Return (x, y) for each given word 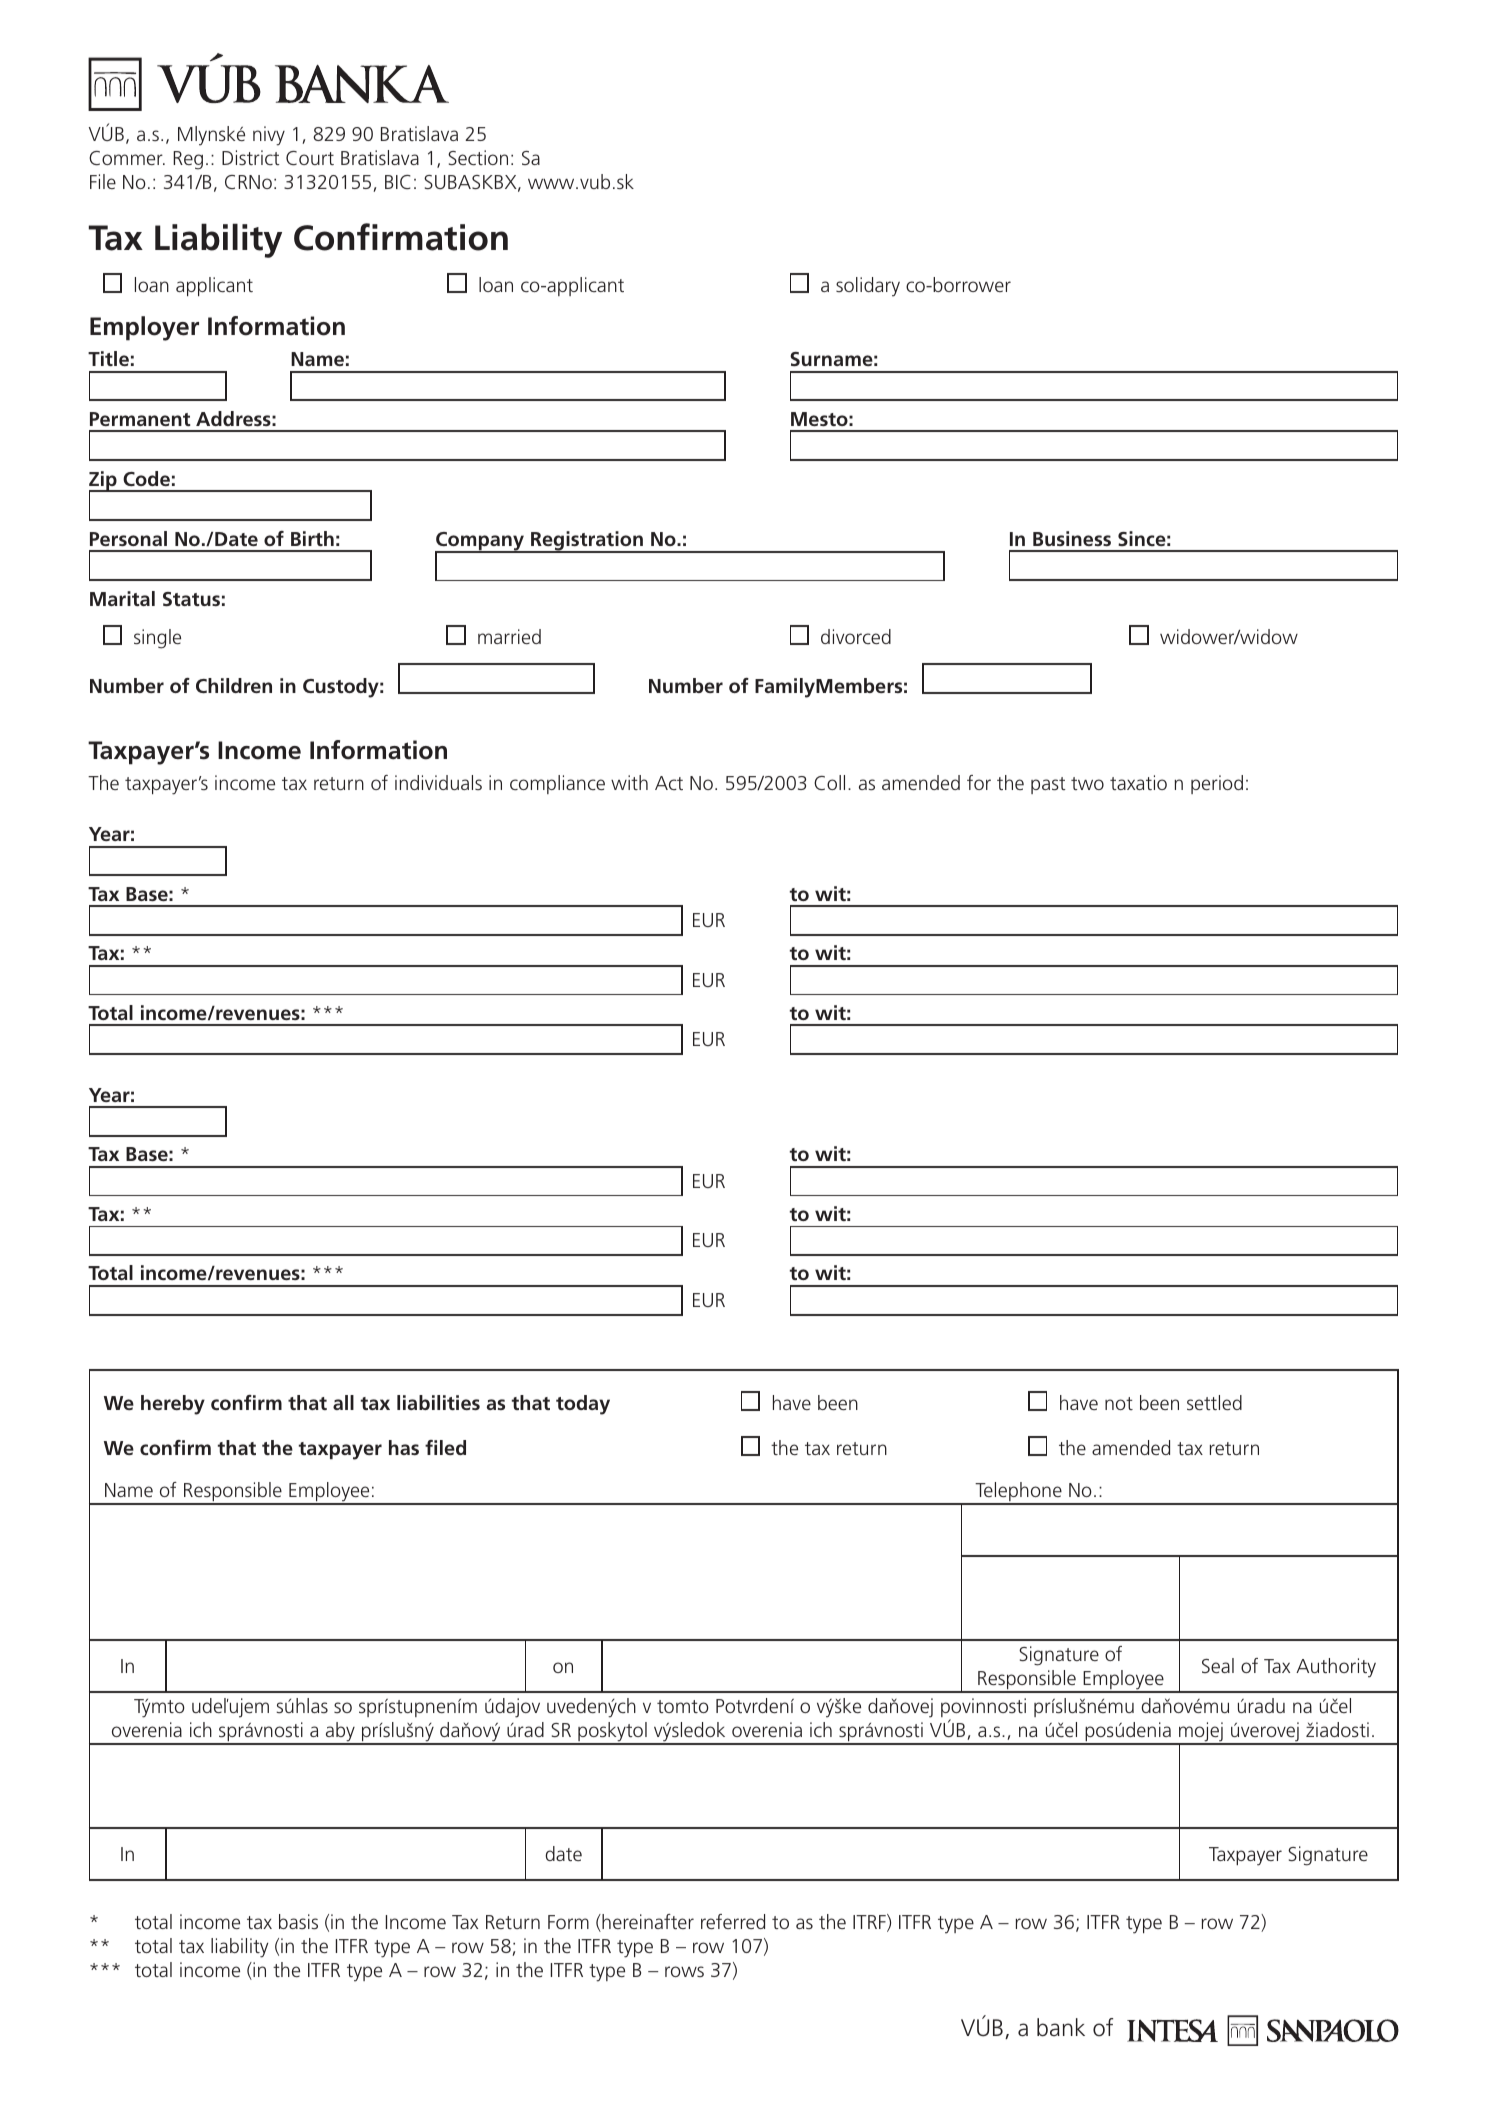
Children (234, 685)
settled (1214, 1402)
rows (684, 1971)
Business (1072, 538)
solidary (868, 287)
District (251, 157)
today (583, 1405)
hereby (173, 1405)
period (1217, 784)
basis (298, 1921)
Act (669, 783)
